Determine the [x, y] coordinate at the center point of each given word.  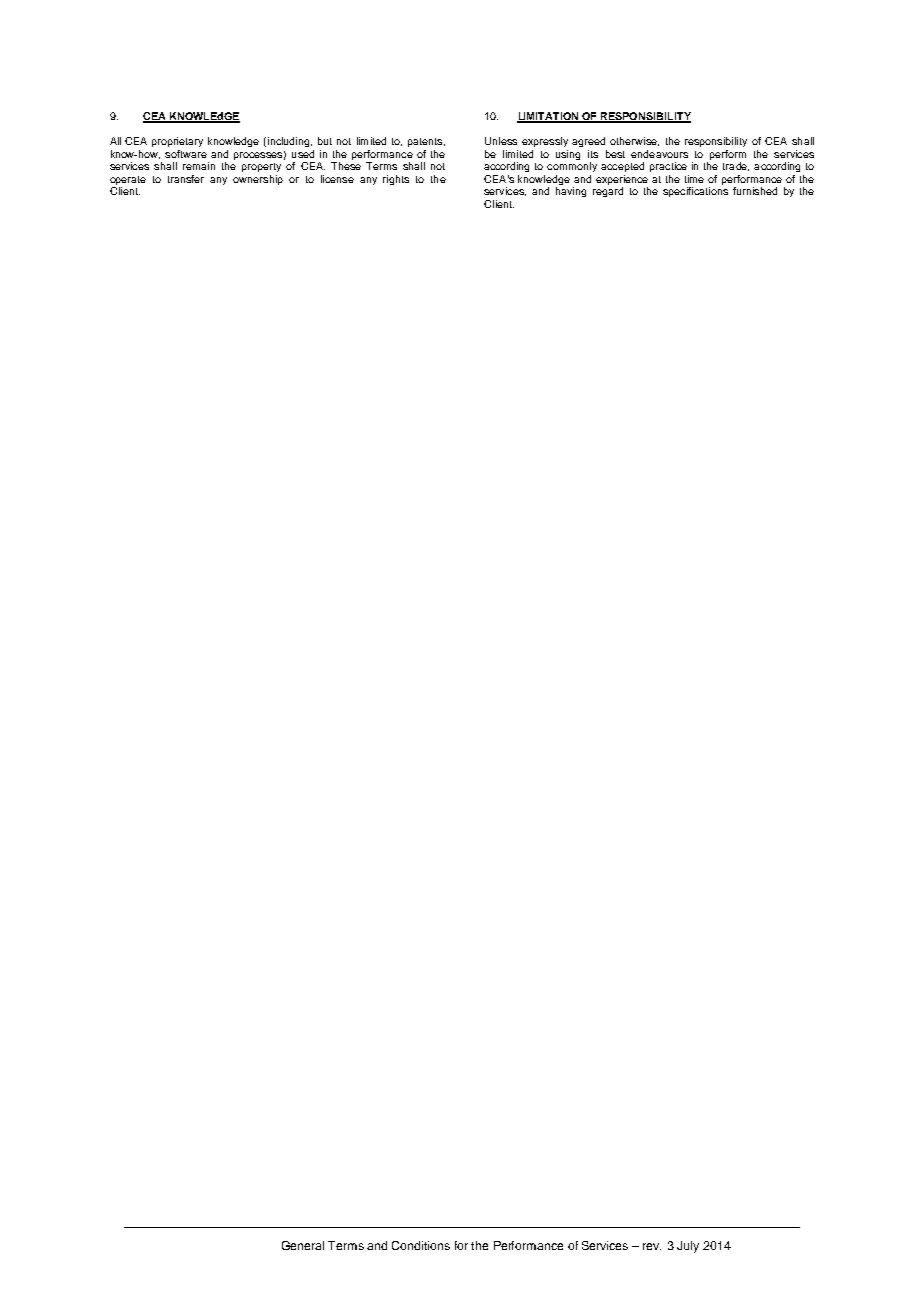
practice [668, 167]
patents [425, 142]
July [688, 1247]
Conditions [421, 1245]
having [571, 192]
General [303, 1245]
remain [199, 166]
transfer [186, 179]
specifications [695, 192]
